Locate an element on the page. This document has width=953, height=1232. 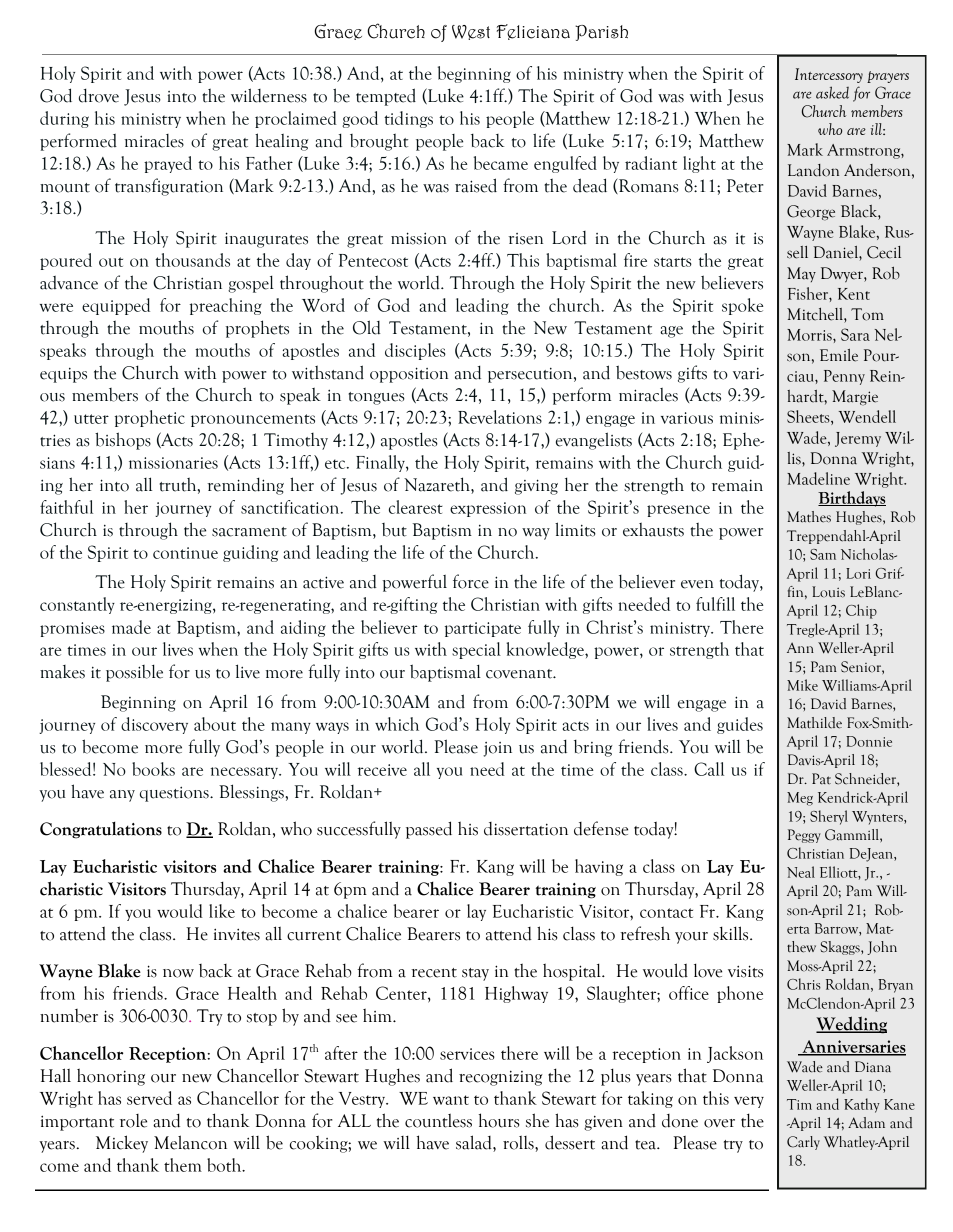
Intercessory is located at coordinates (829, 75).
